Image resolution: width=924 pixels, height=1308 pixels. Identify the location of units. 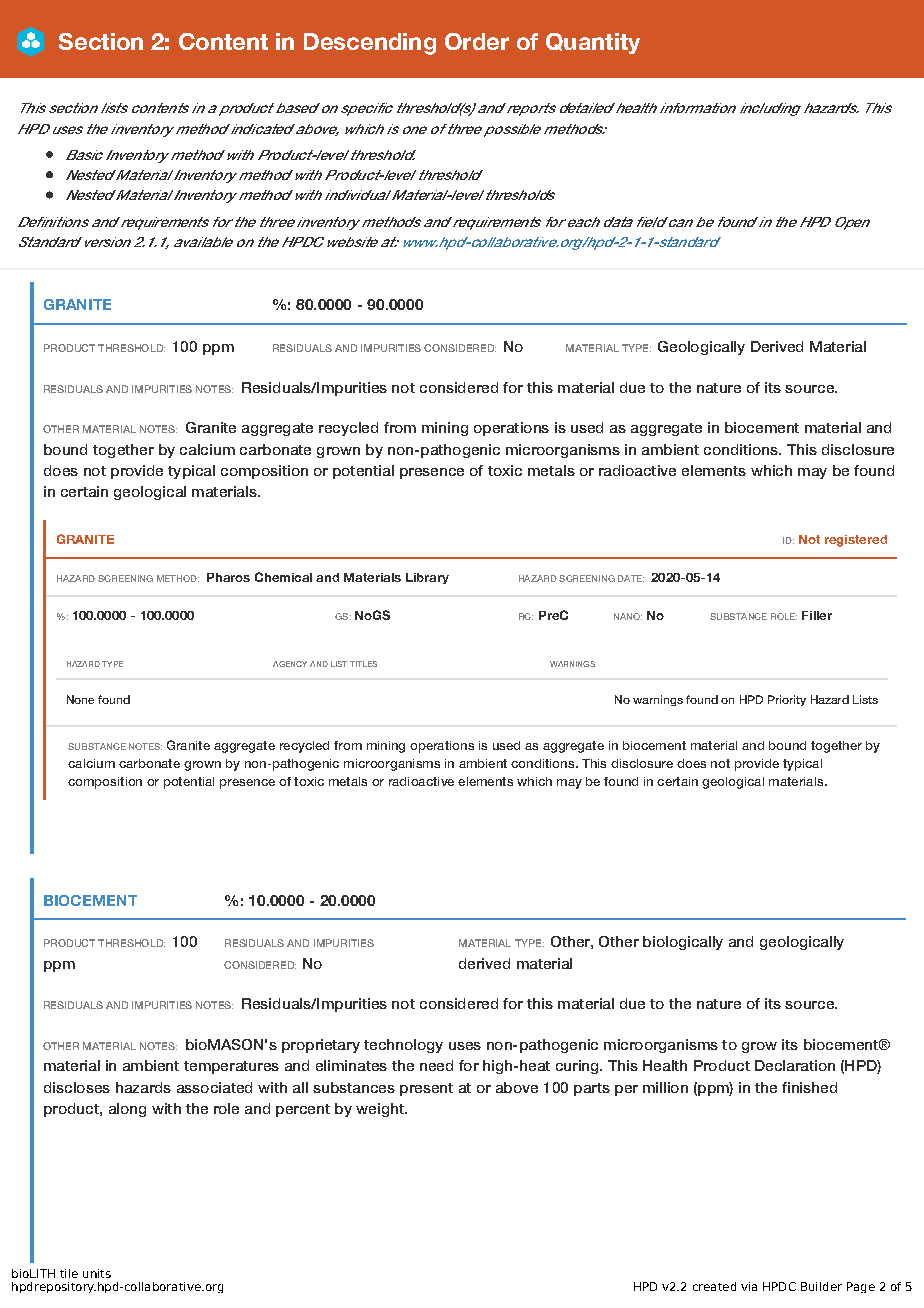
(97, 1273).
